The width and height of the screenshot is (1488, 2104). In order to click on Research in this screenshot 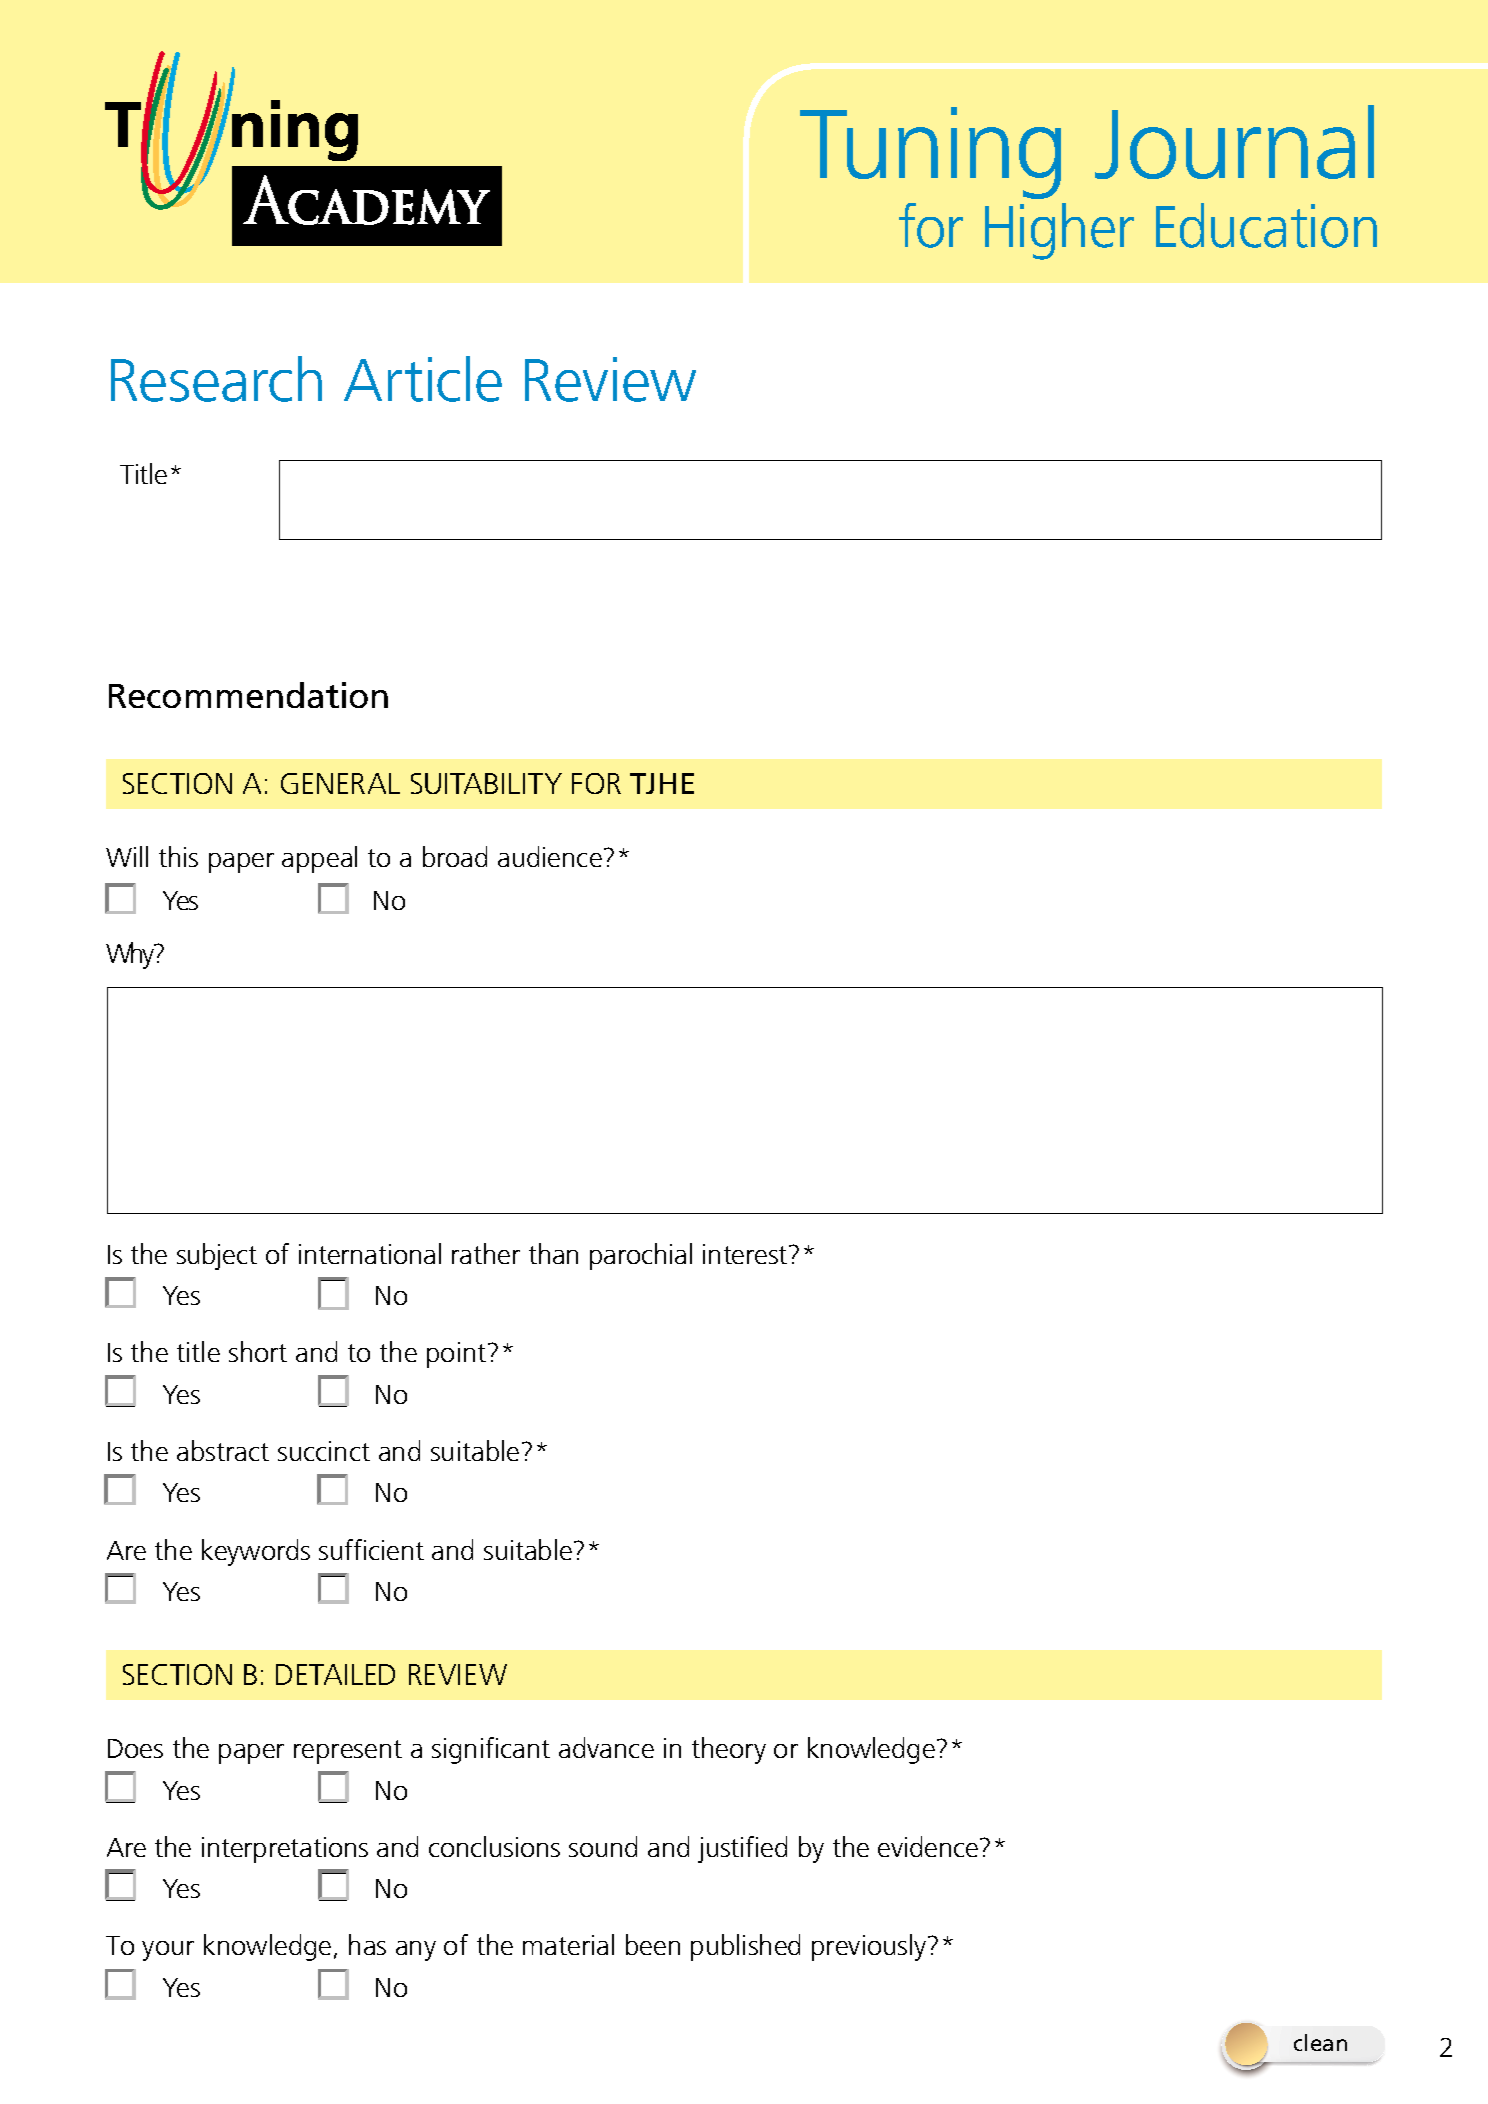, I will do `click(216, 379)`.
